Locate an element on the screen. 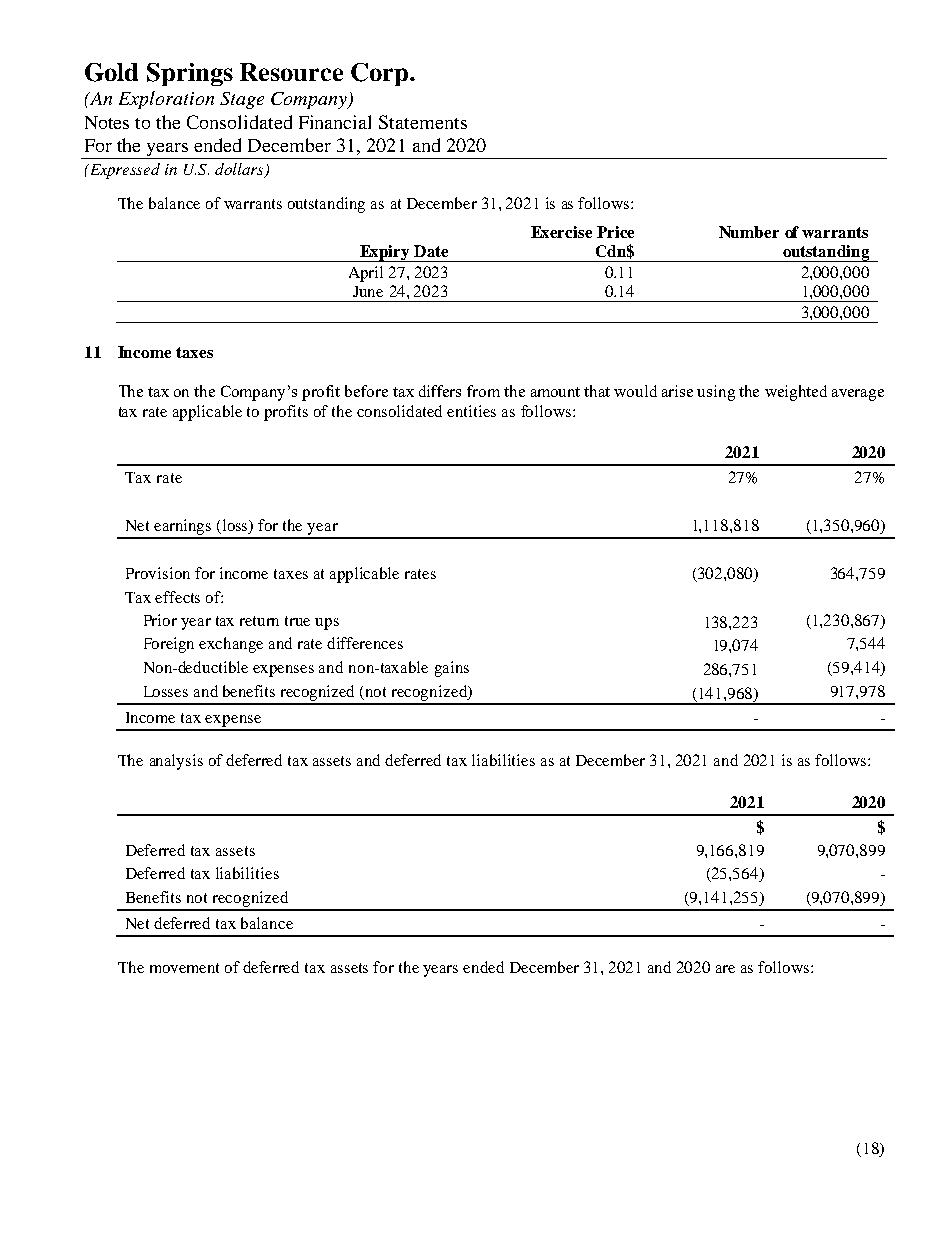  from is located at coordinates (483, 391).
